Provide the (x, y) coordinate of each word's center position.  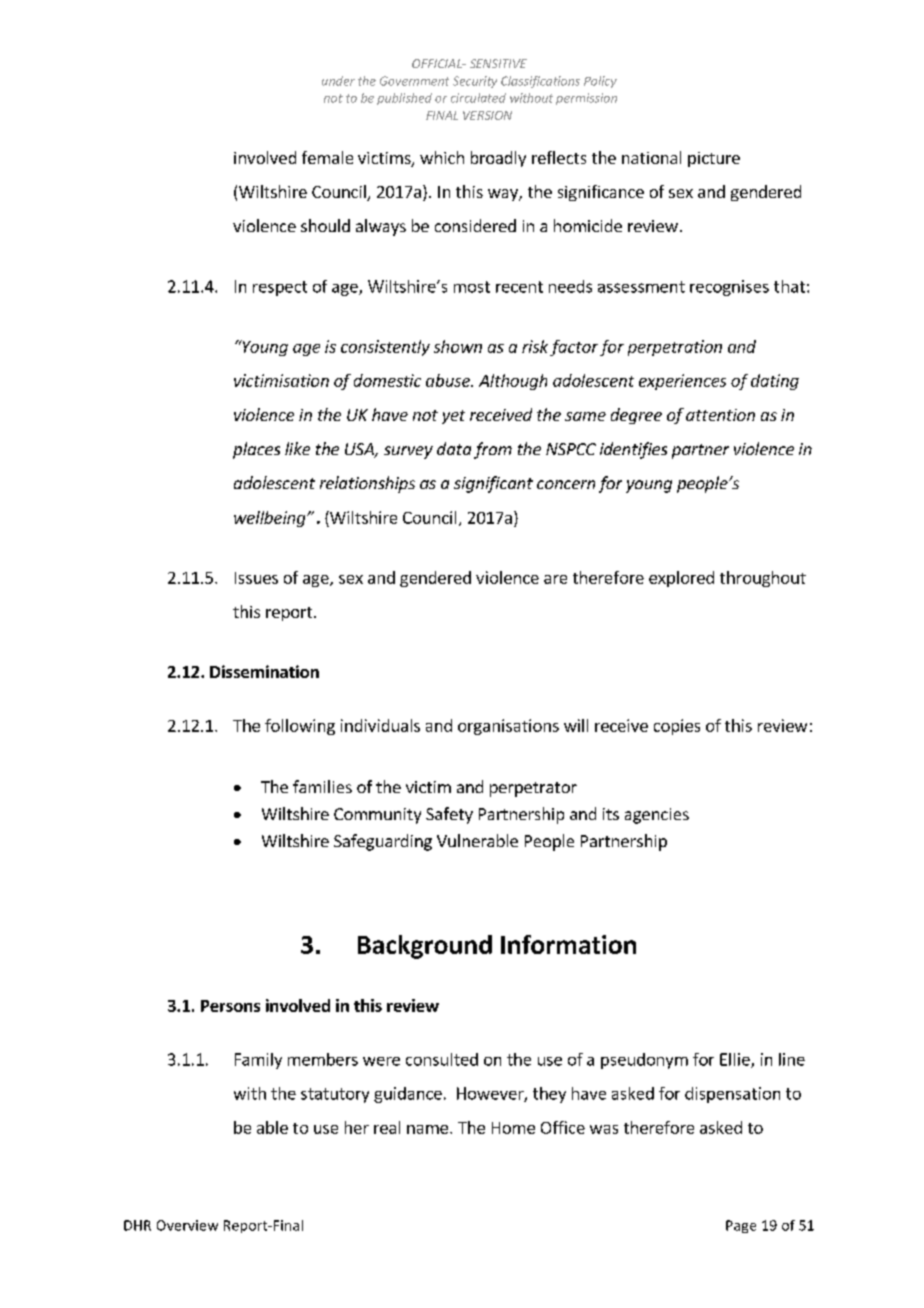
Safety (449, 815)
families (322, 786)
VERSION (487, 115)
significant (493, 484)
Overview (187, 1225)
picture (714, 159)
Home (513, 1128)
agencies (657, 816)
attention (720, 415)
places (256, 450)
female (327, 157)
